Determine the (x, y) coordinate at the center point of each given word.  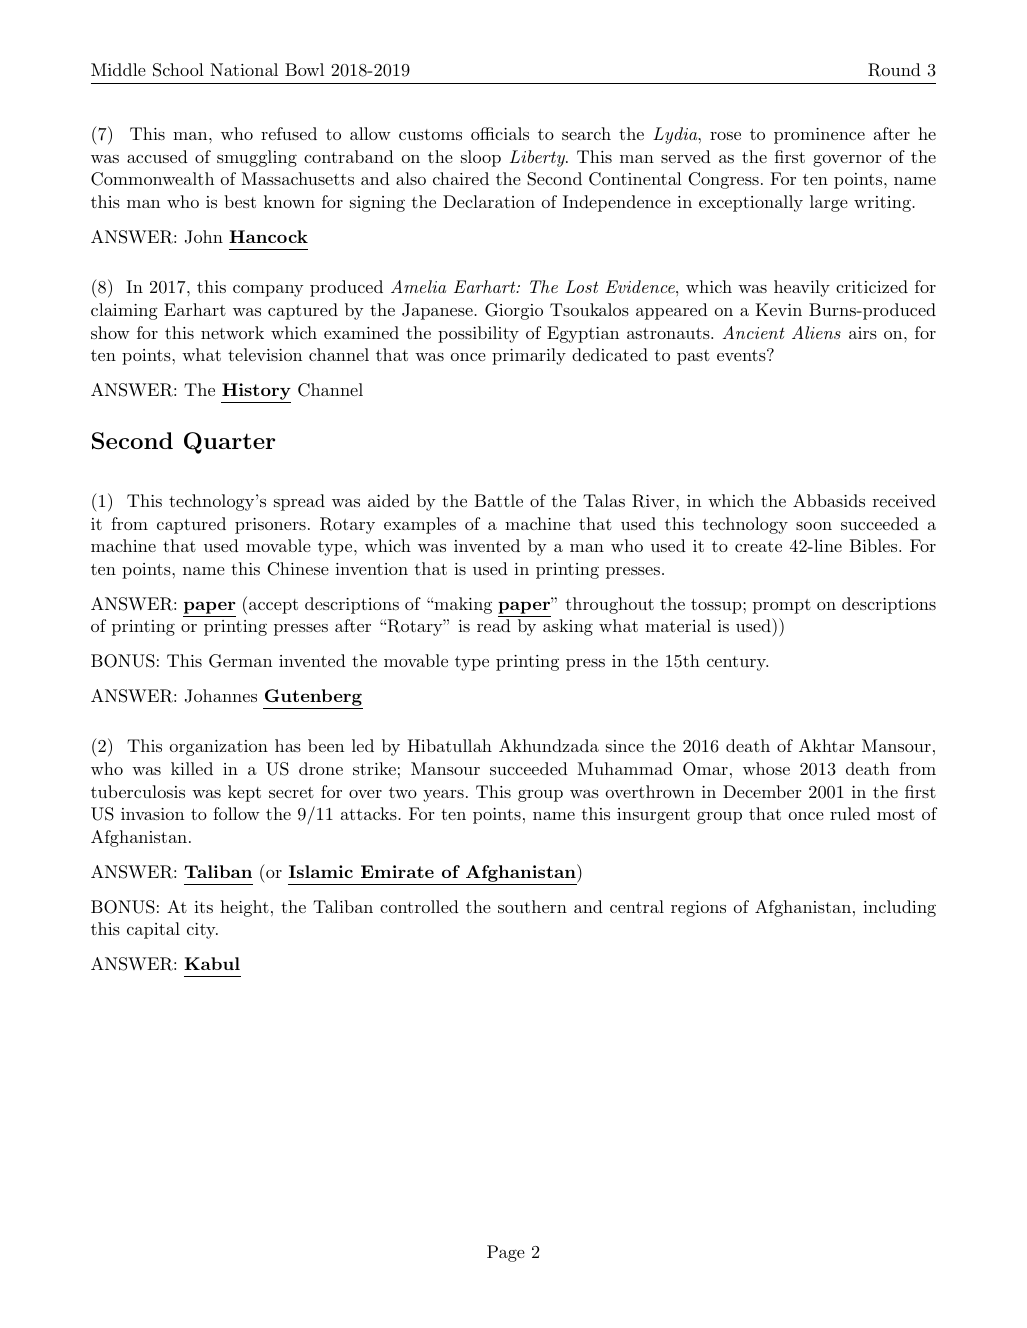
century (737, 663)
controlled (419, 906)
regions (698, 909)
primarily (529, 356)
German (240, 661)
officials (500, 133)
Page (506, 1253)
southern (532, 906)
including (899, 908)
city (202, 931)
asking (568, 627)
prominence (819, 136)
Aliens (816, 332)
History (256, 393)
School (178, 70)
